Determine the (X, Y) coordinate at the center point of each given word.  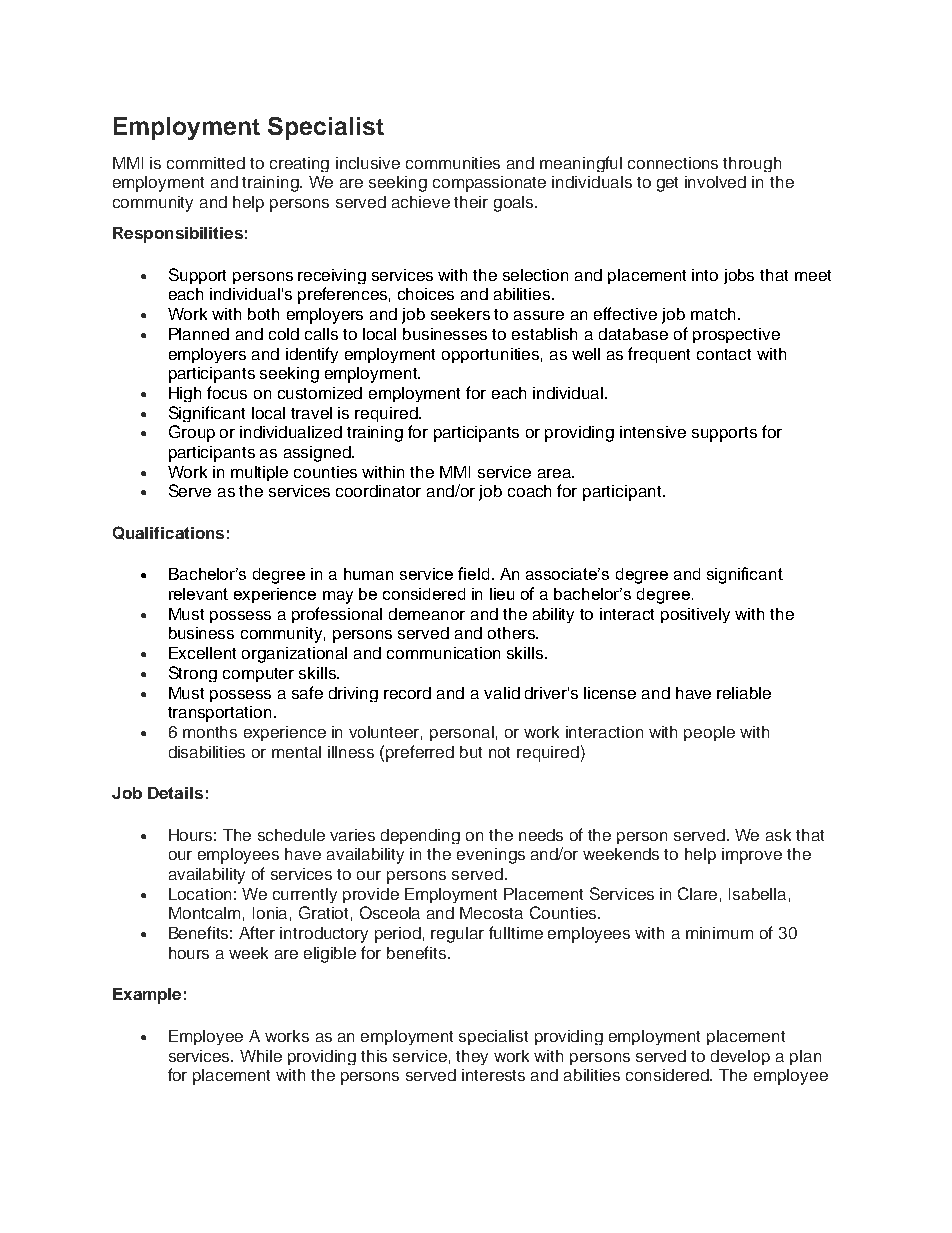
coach (529, 491)
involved (715, 182)
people (709, 733)
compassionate (489, 184)
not (499, 752)
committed (206, 163)
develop (740, 1057)
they (472, 1057)
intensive (653, 432)
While (261, 1056)
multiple (259, 473)
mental (296, 752)
